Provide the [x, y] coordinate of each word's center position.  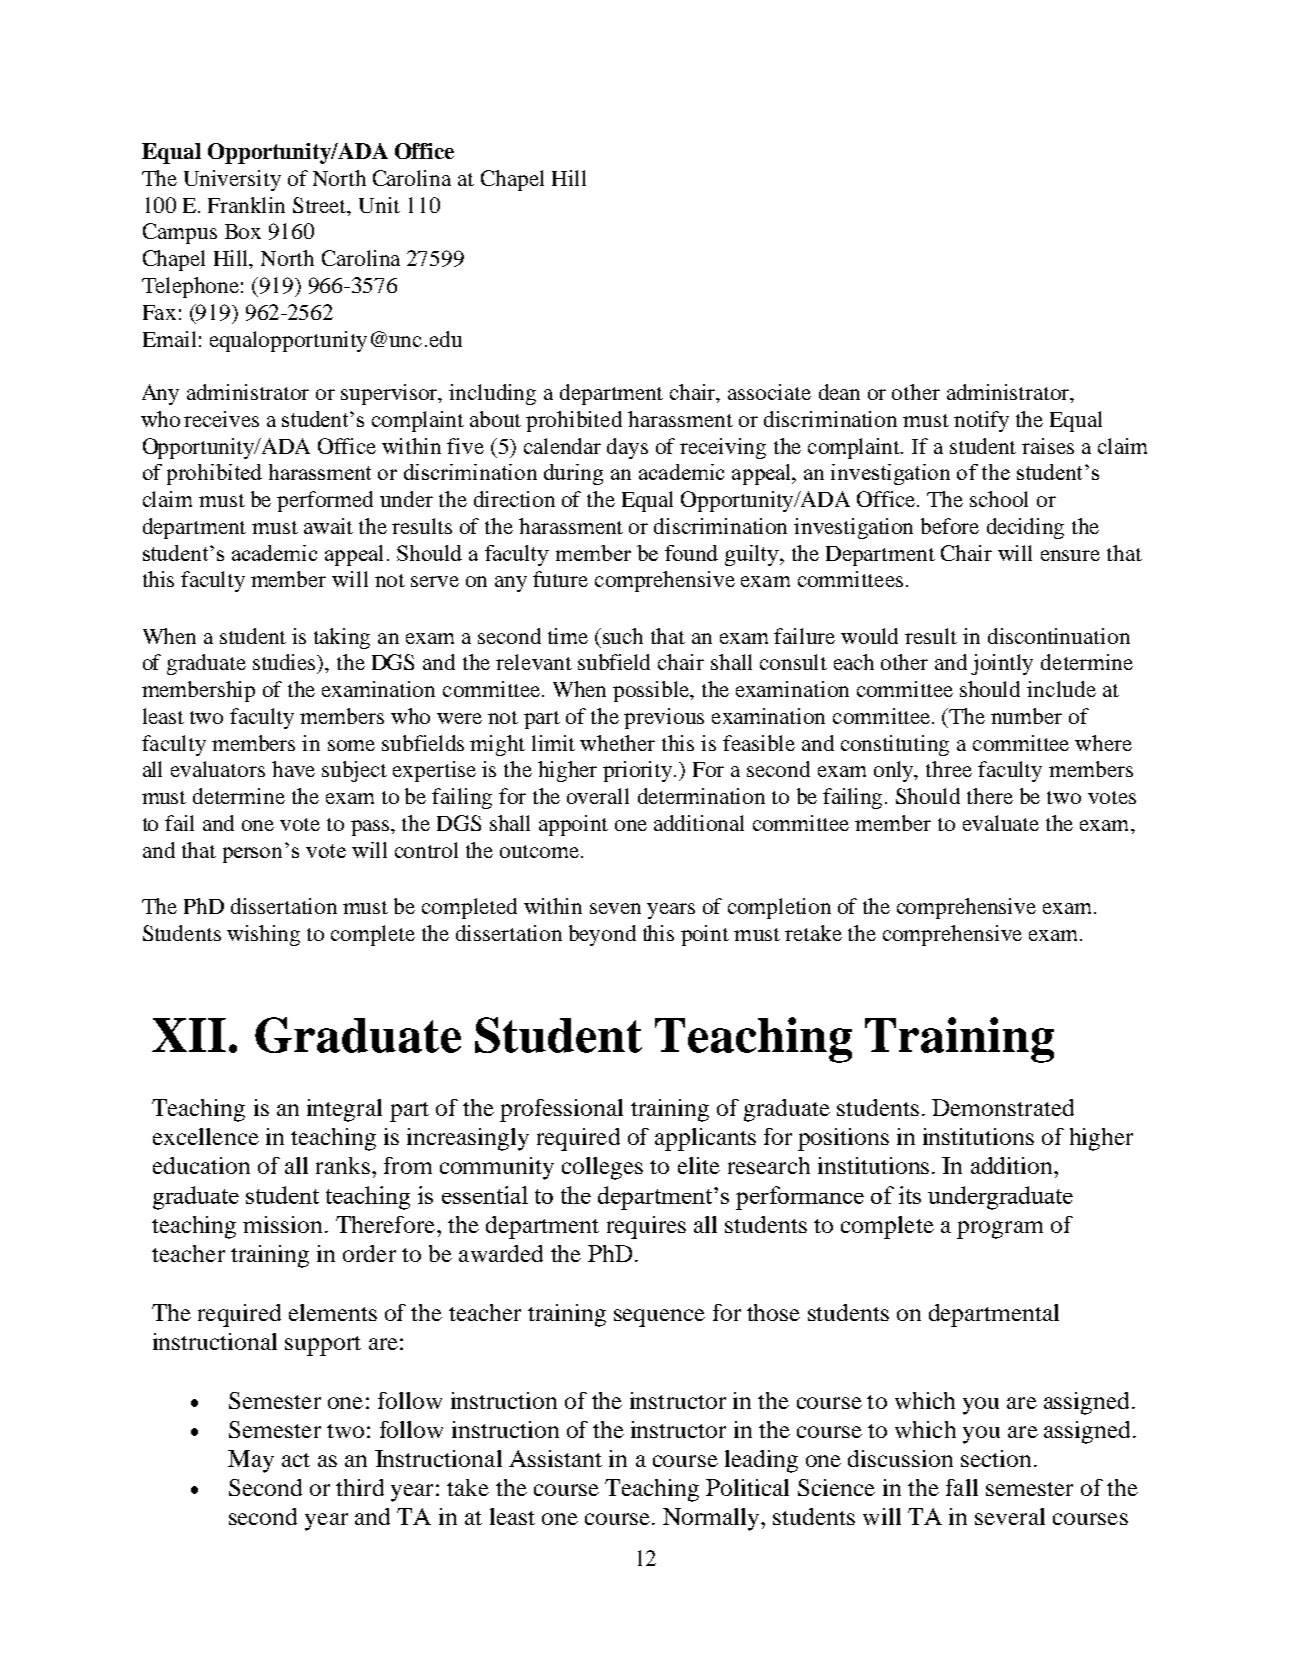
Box [243, 231]
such [623, 636]
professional [561, 1110]
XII [189, 1035]
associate [769, 392]
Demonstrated [1003, 1107]
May [251, 1461]
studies [286, 663]
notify [981, 421]
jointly [1002, 664]
